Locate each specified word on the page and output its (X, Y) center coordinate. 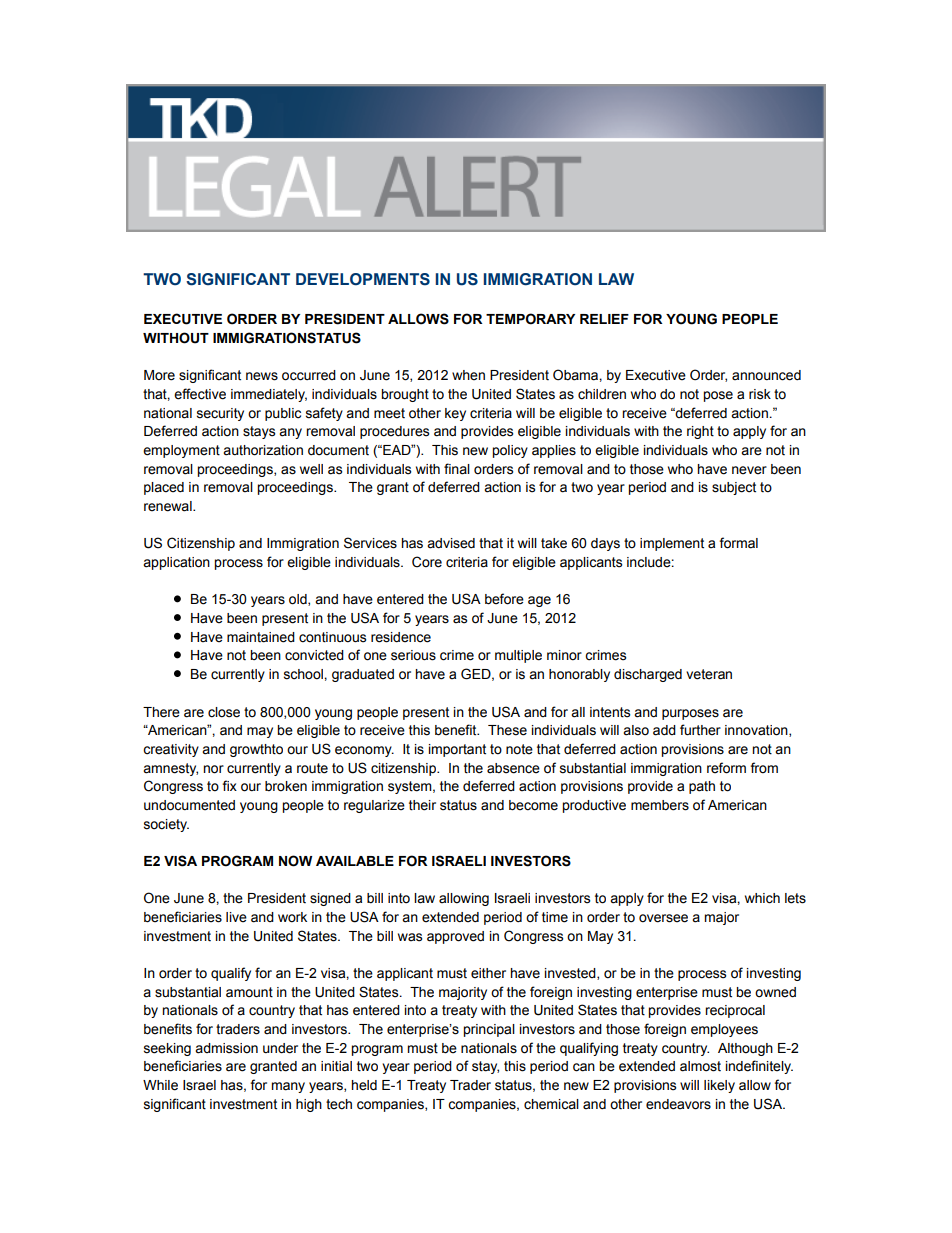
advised (451, 543)
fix (229, 785)
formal (738, 543)
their (422, 805)
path (702, 787)
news (262, 376)
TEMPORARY (530, 319)
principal (489, 1030)
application (176, 563)
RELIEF (604, 319)
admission (226, 1048)
